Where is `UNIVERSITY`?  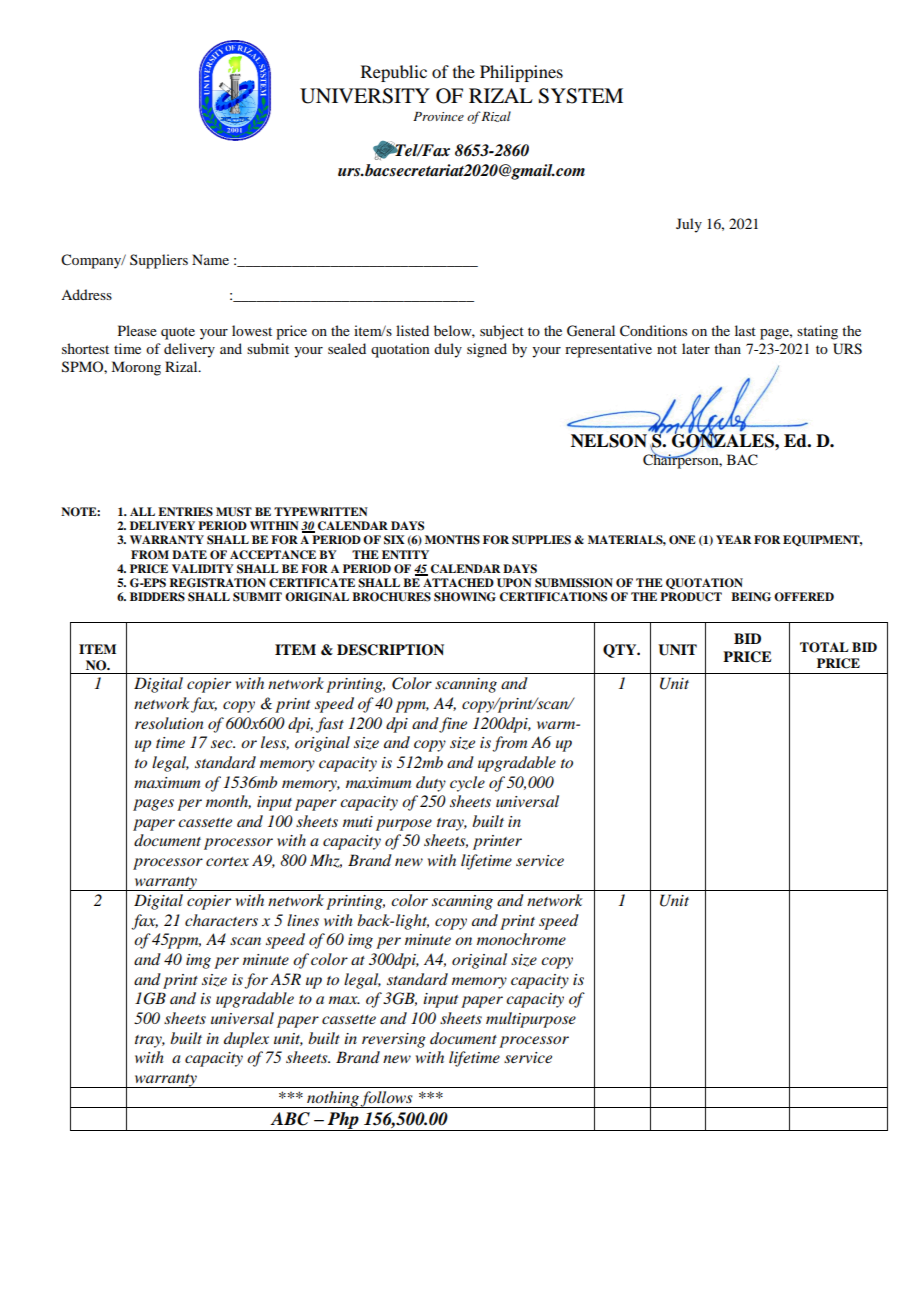
UNIVERSITY is located at coordinates (365, 96).
